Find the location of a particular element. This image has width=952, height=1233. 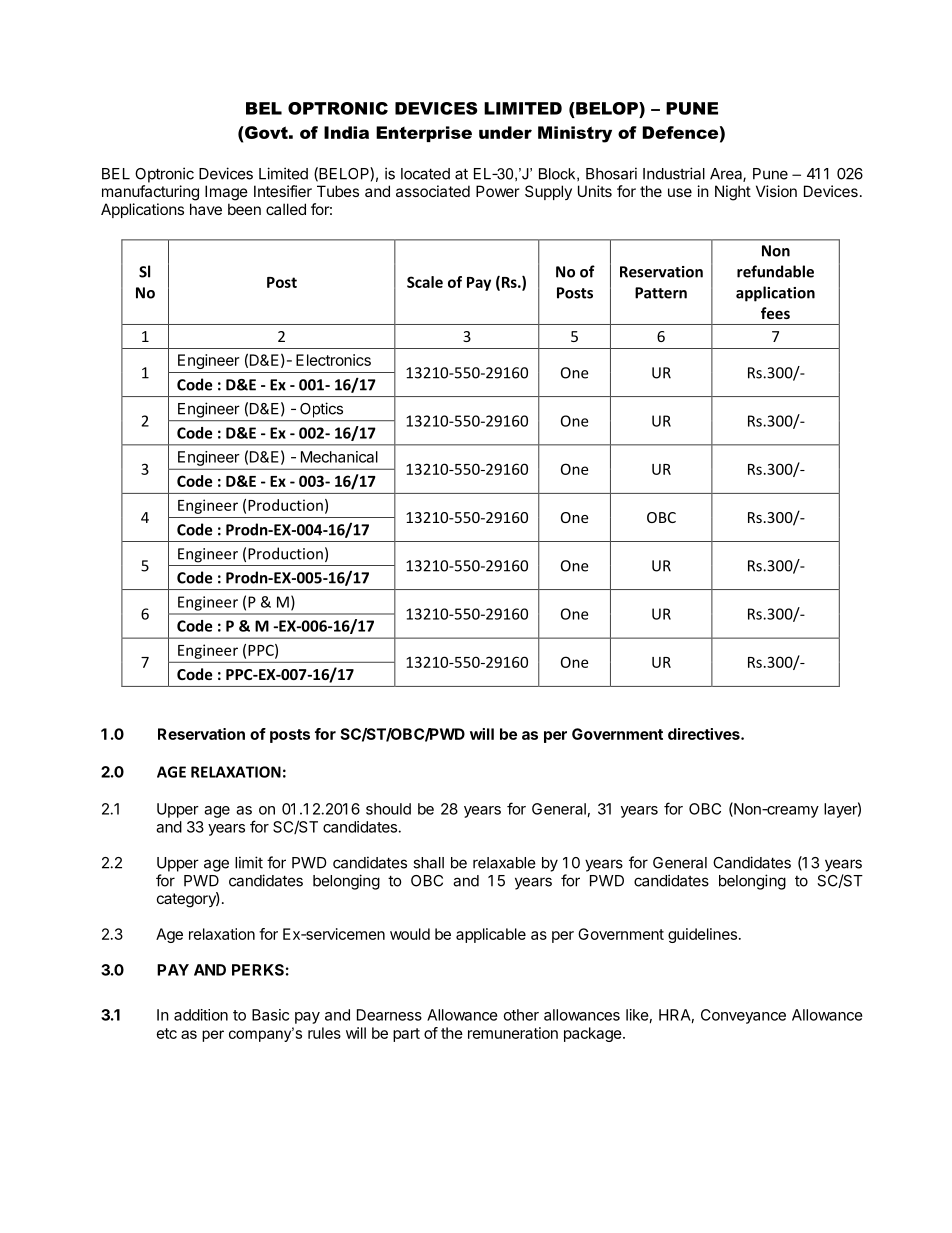

Optics is located at coordinates (321, 410).
